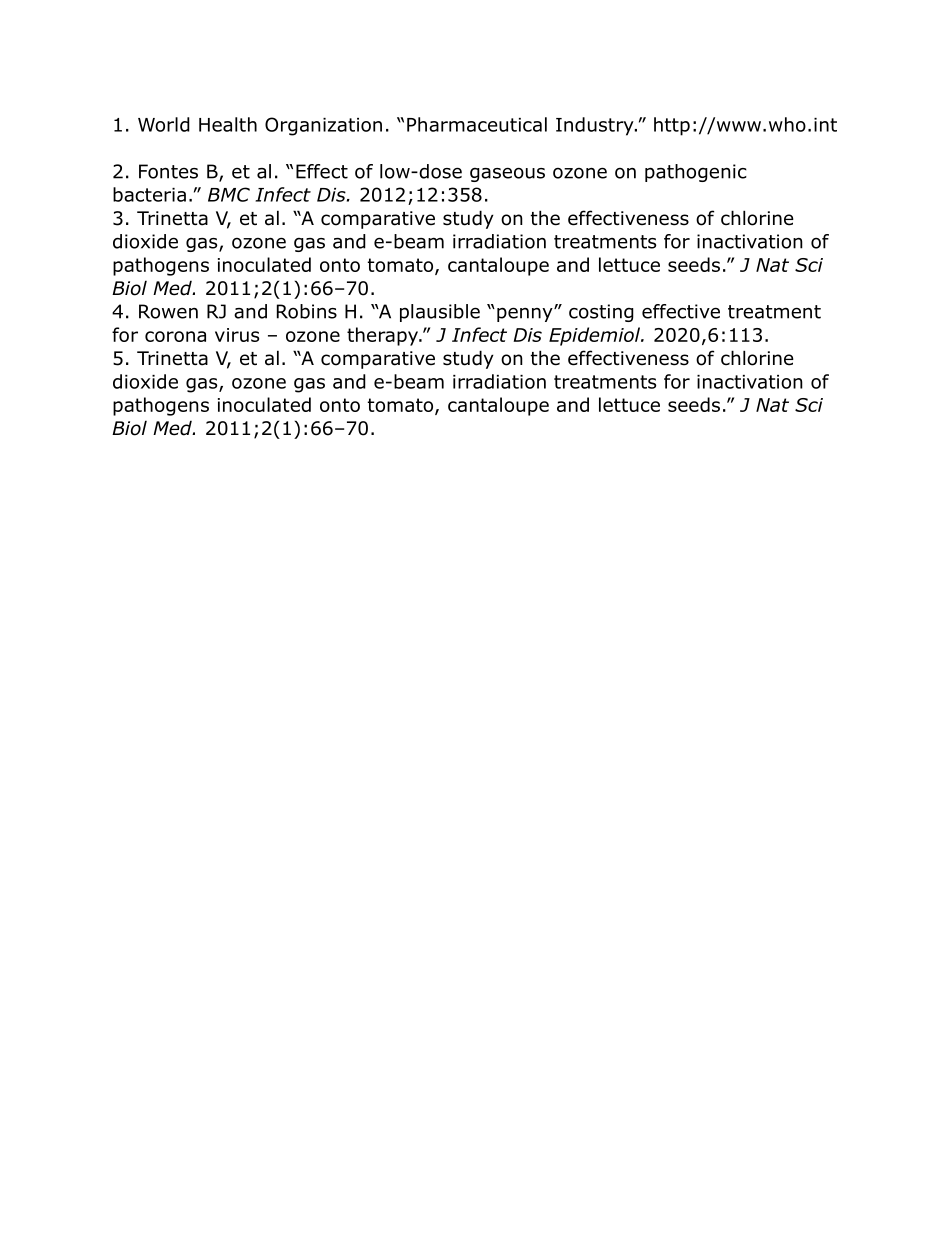 The width and height of the image is (952, 1233). Describe the element at coordinates (596, 126) in the image. I see `Industry` at that location.
